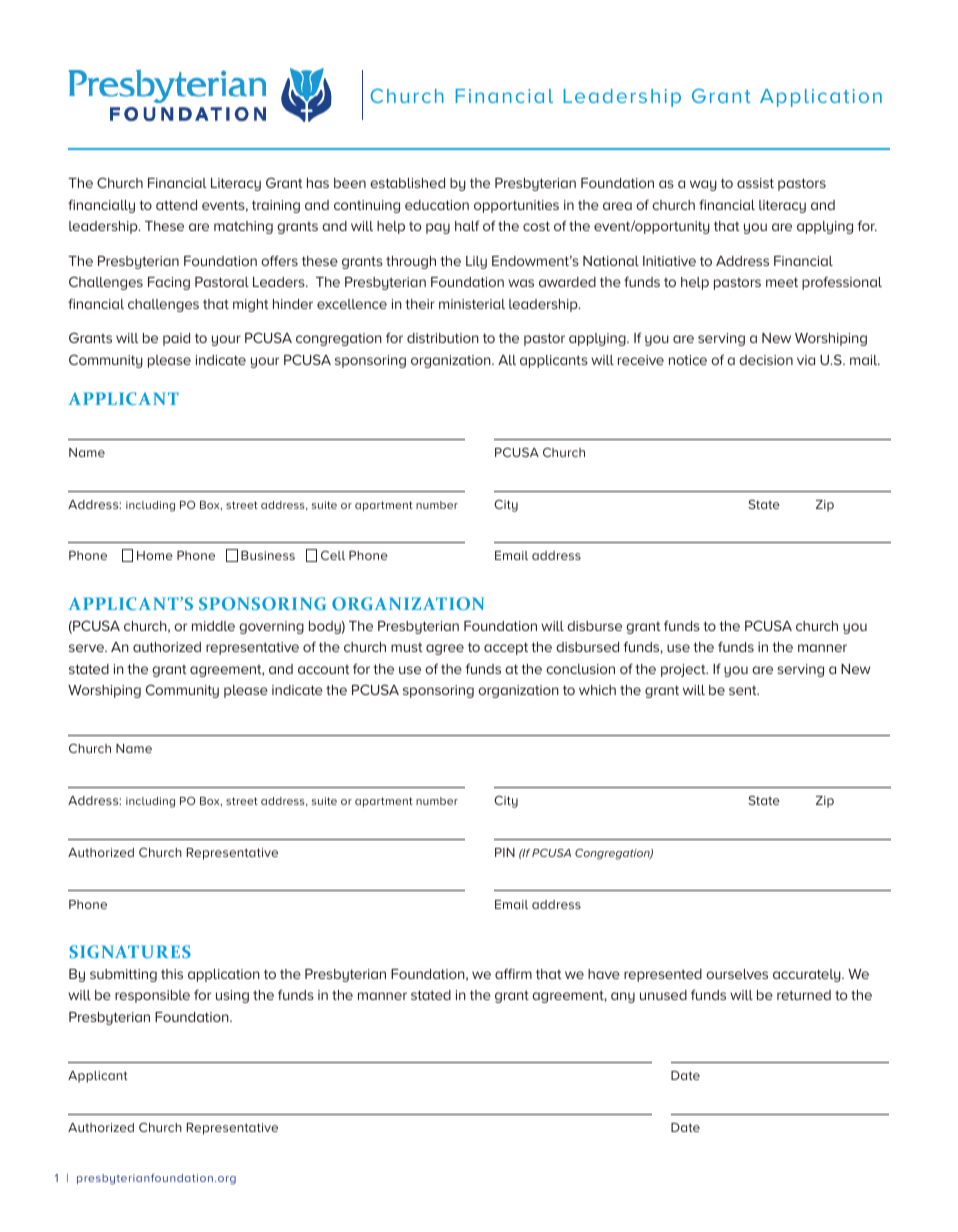 This document has height=1232, width=958. What do you see at coordinates (516, 206) in the document?
I see `opportunities` at bounding box center [516, 206].
